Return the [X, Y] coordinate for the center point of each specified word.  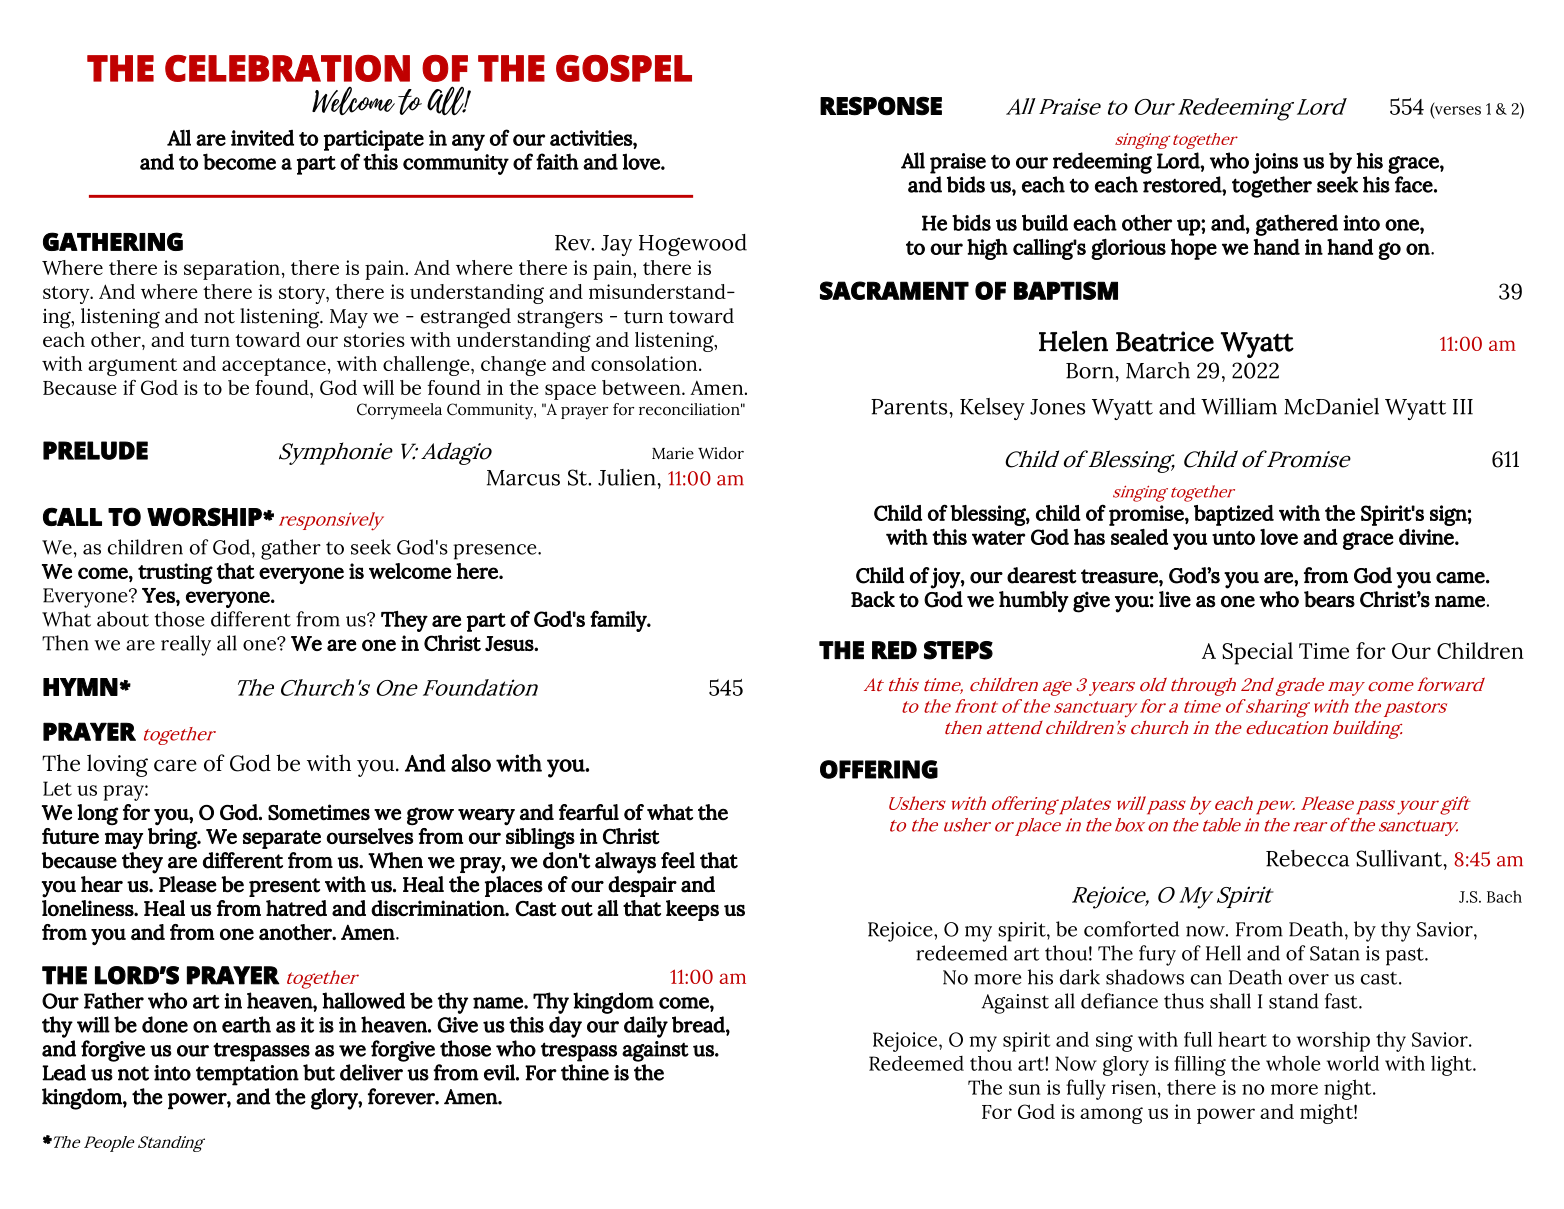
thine [585, 1072]
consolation [645, 363]
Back [873, 599]
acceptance [274, 367]
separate [282, 839]
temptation [247, 1075]
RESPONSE [881, 106]
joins [1275, 163]
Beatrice [1165, 341]
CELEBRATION [287, 68]
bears [1329, 599]
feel [678, 860]
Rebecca [1307, 858]
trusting [175, 573]
